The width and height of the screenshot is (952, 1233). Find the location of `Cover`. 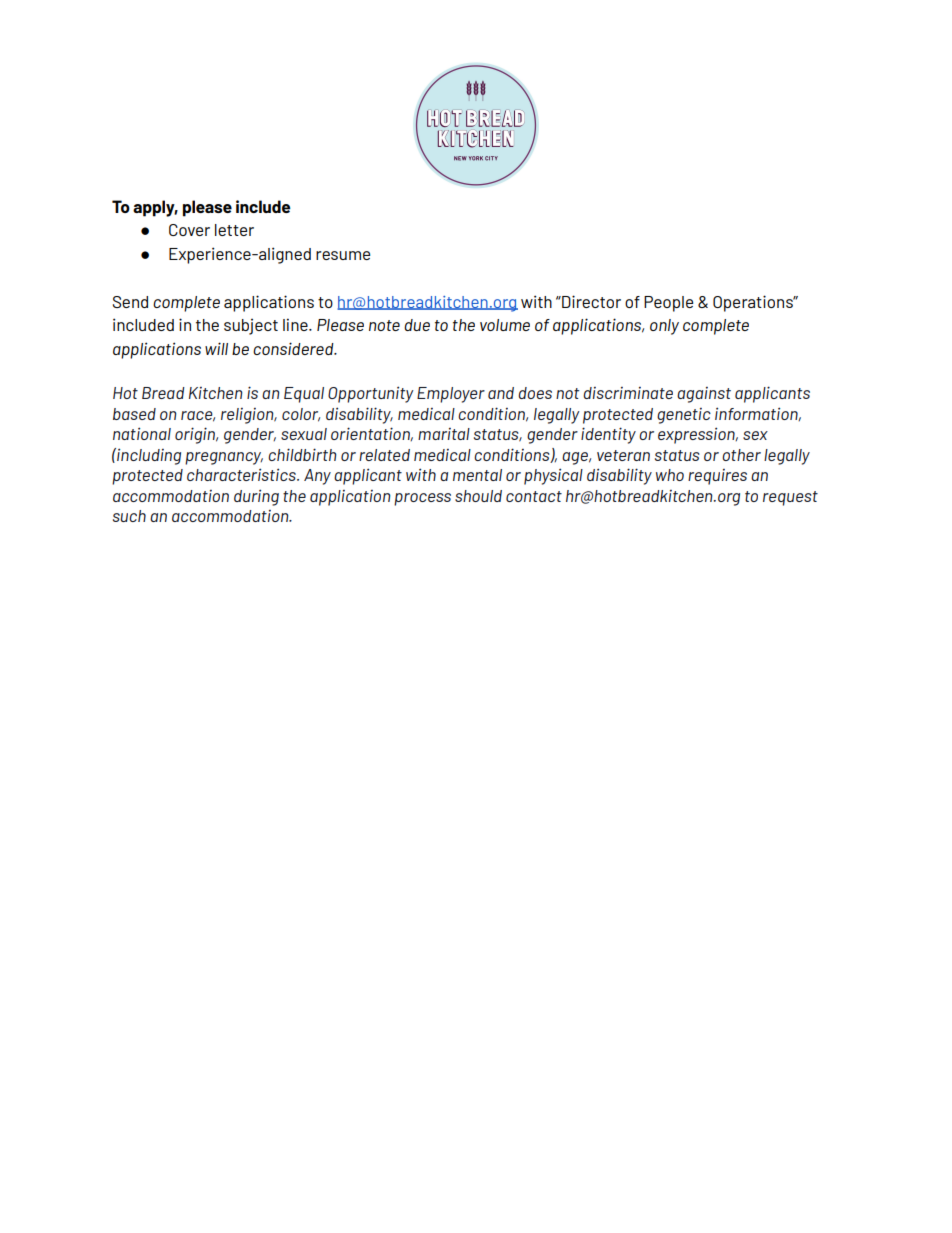

Cover is located at coordinates (189, 230).
